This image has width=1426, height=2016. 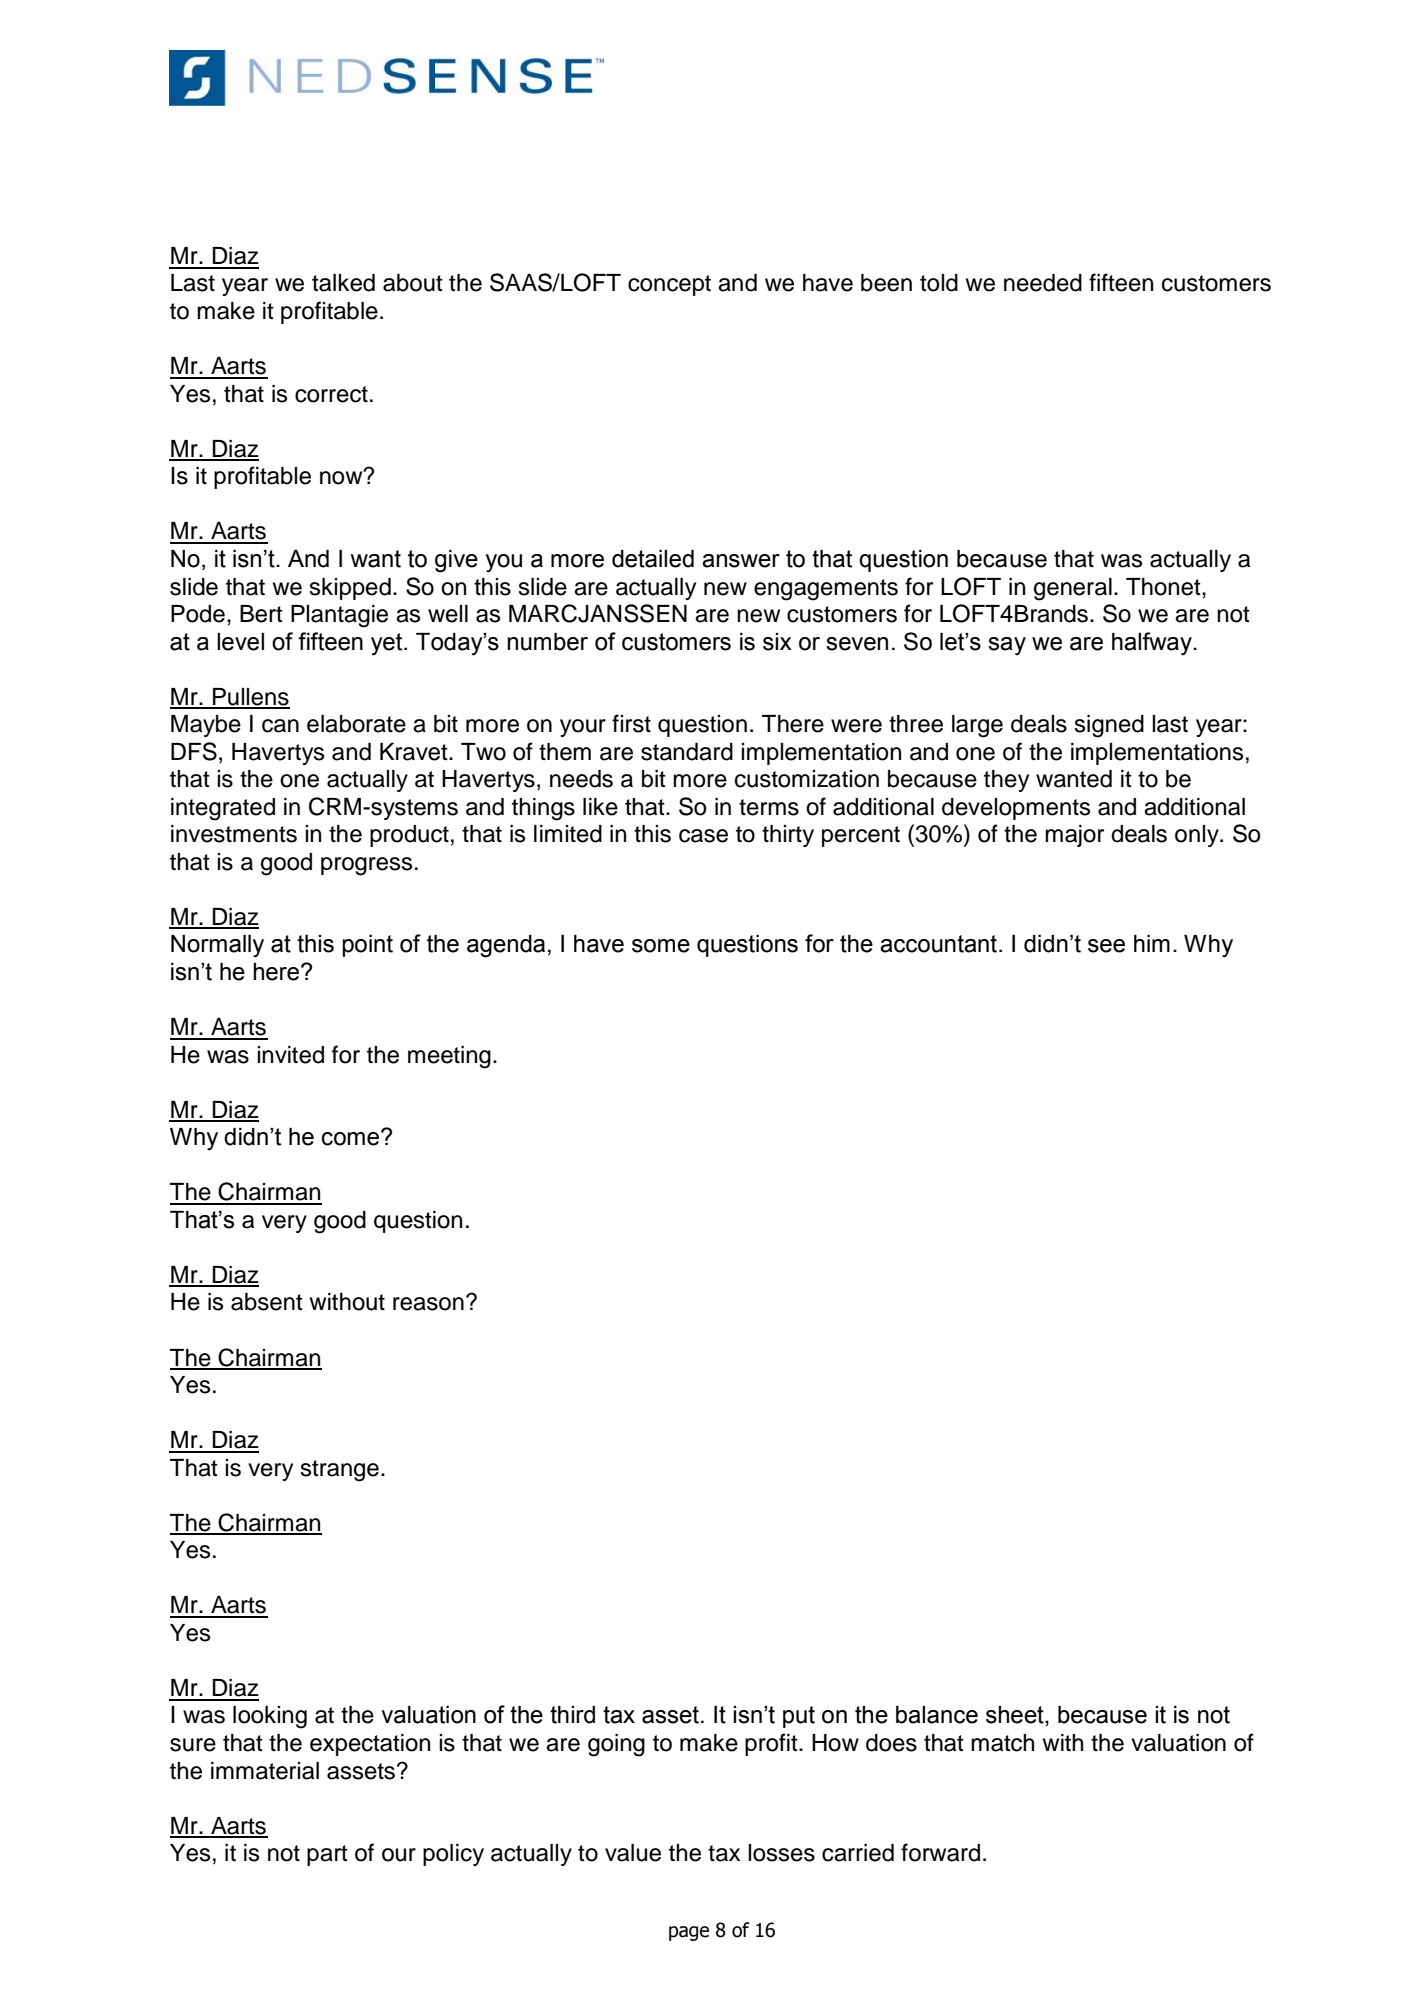 What do you see at coordinates (1043, 283) in the image?
I see `needed` at bounding box center [1043, 283].
